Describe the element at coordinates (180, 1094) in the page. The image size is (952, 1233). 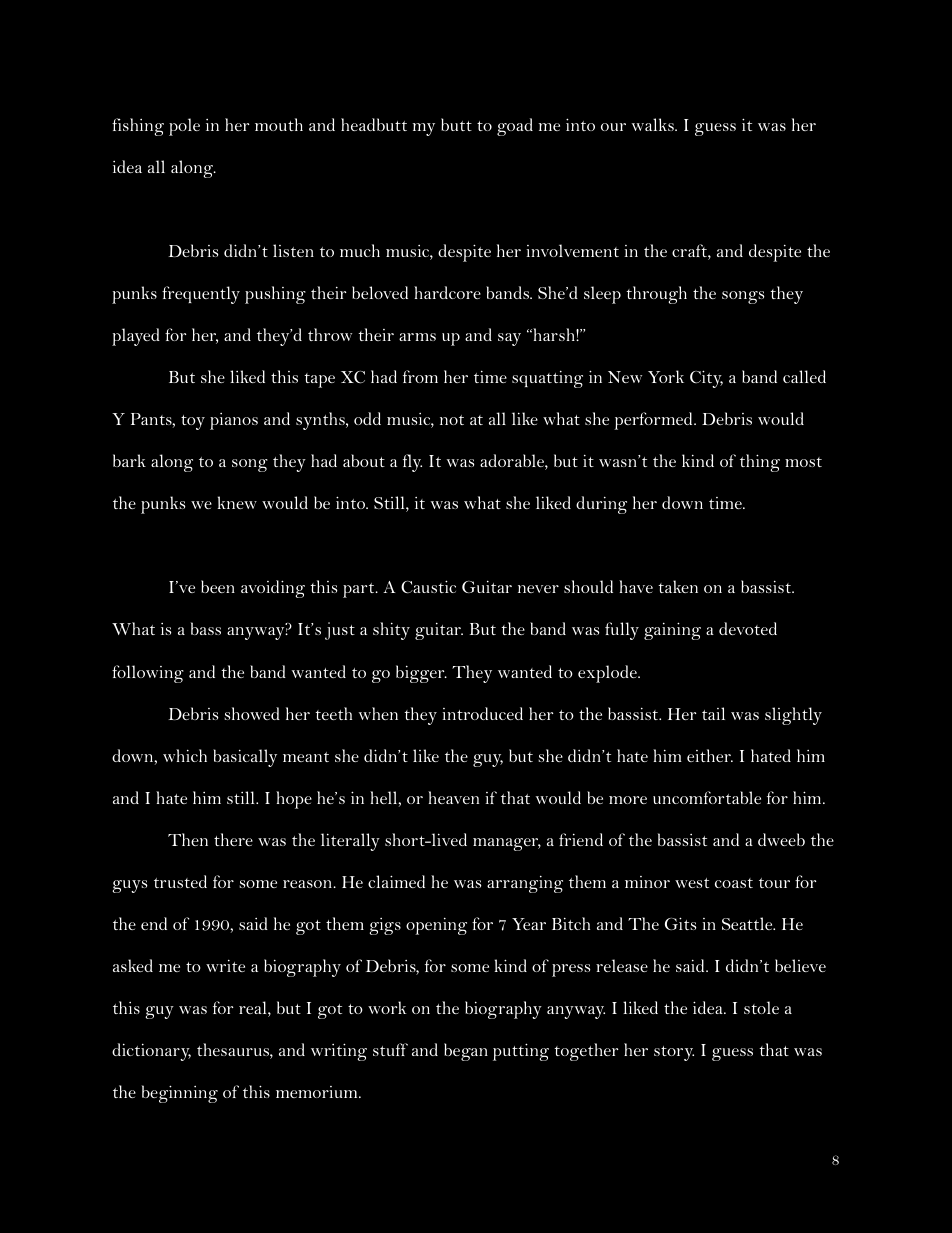
I see `beginning` at that location.
